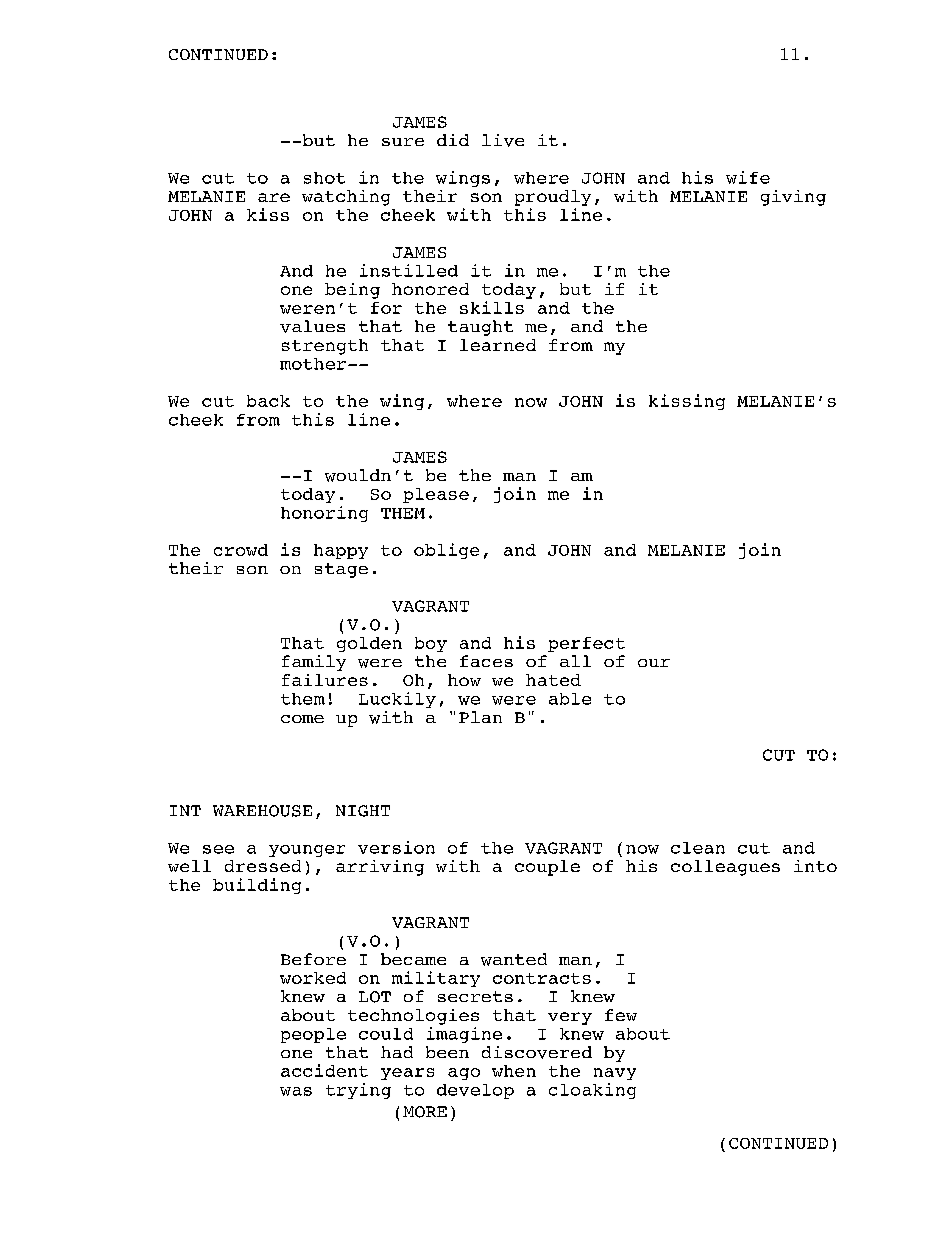 This screenshot has width=952, height=1233. Describe the element at coordinates (654, 663) in the screenshot. I see `our` at that location.
